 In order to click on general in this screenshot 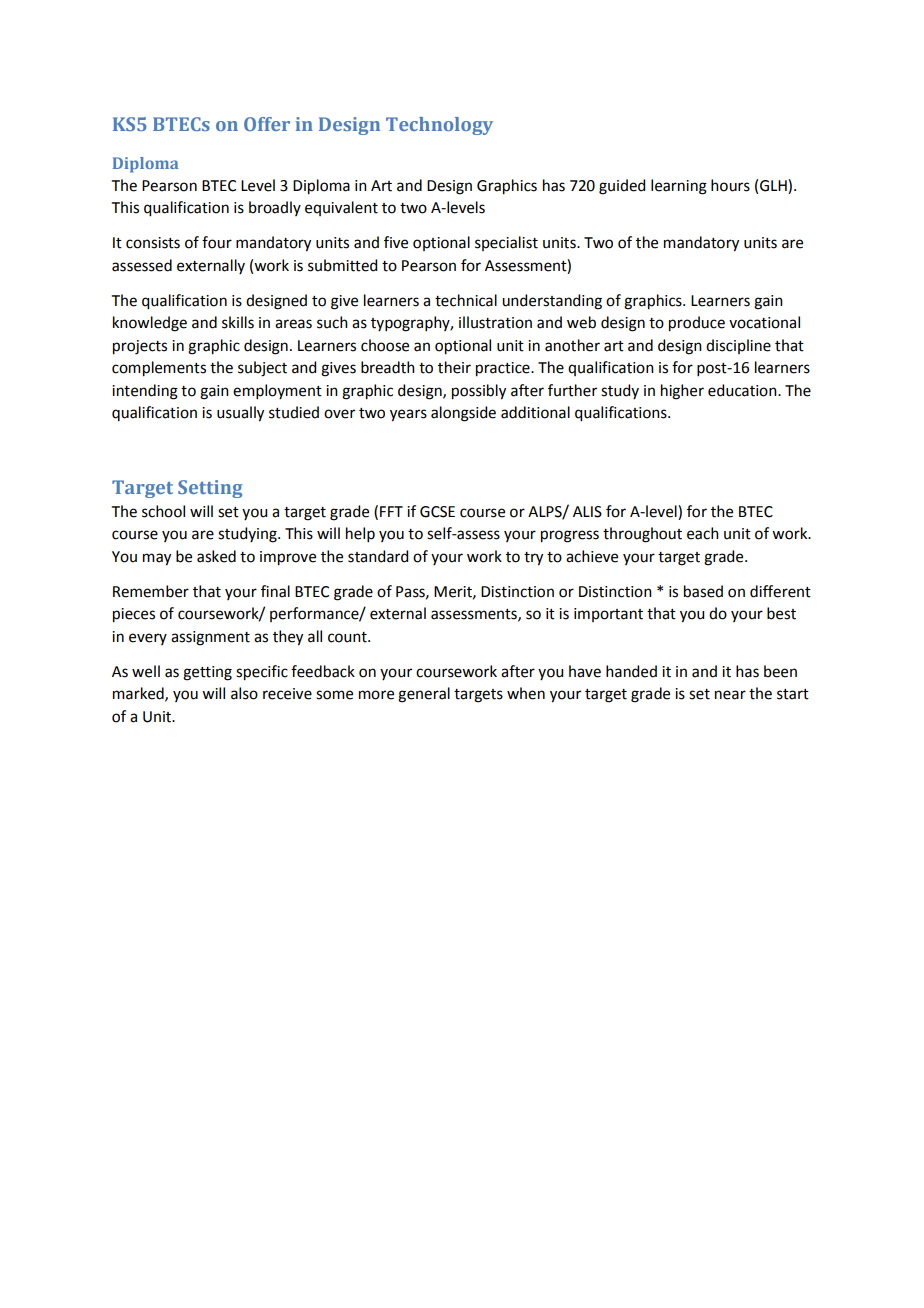, I will do `click(424, 695)`.
